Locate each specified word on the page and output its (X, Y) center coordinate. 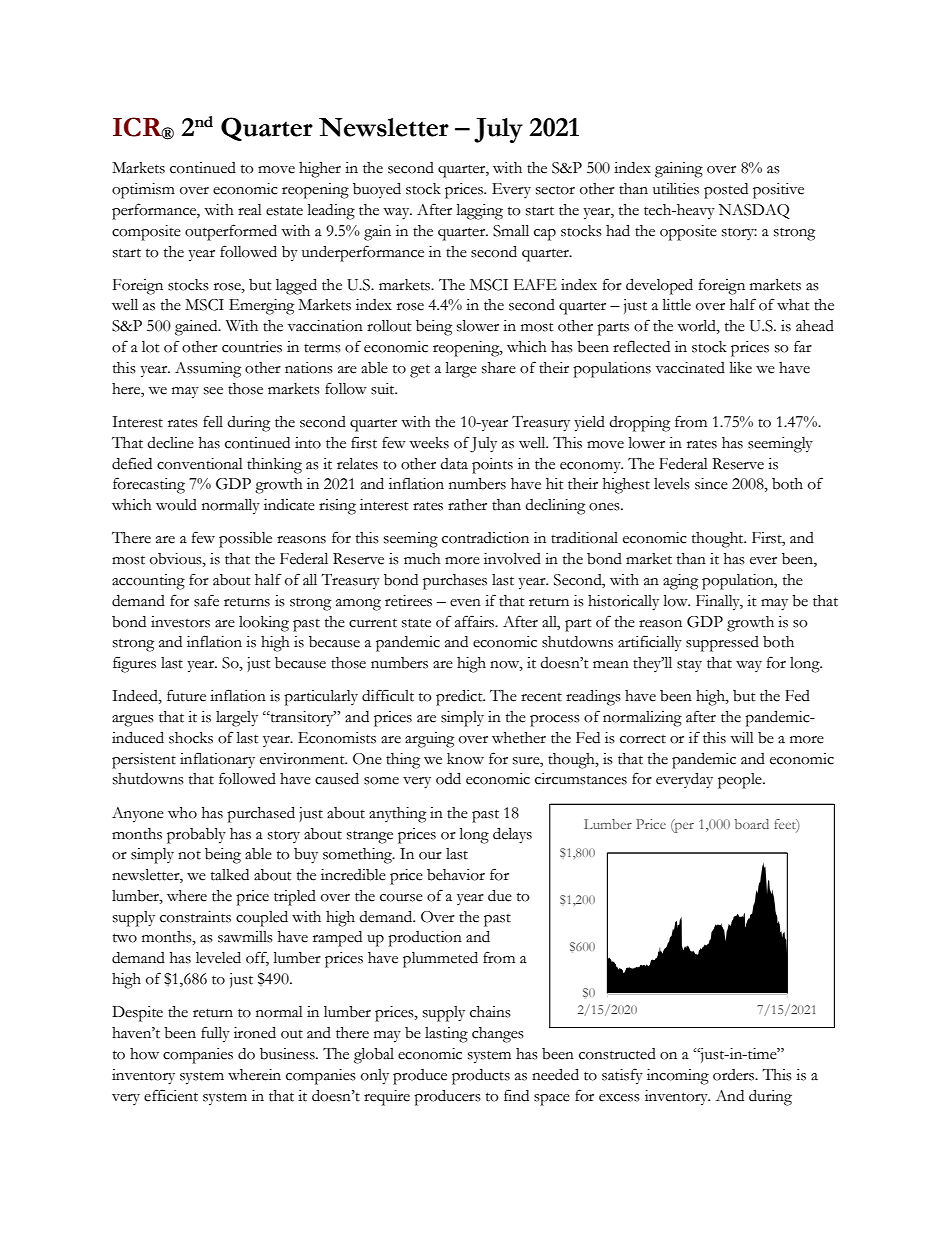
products (481, 1077)
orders (735, 1075)
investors (180, 622)
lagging (480, 212)
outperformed (231, 232)
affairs (476, 621)
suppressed (722, 644)
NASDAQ (754, 211)
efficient (171, 1095)
